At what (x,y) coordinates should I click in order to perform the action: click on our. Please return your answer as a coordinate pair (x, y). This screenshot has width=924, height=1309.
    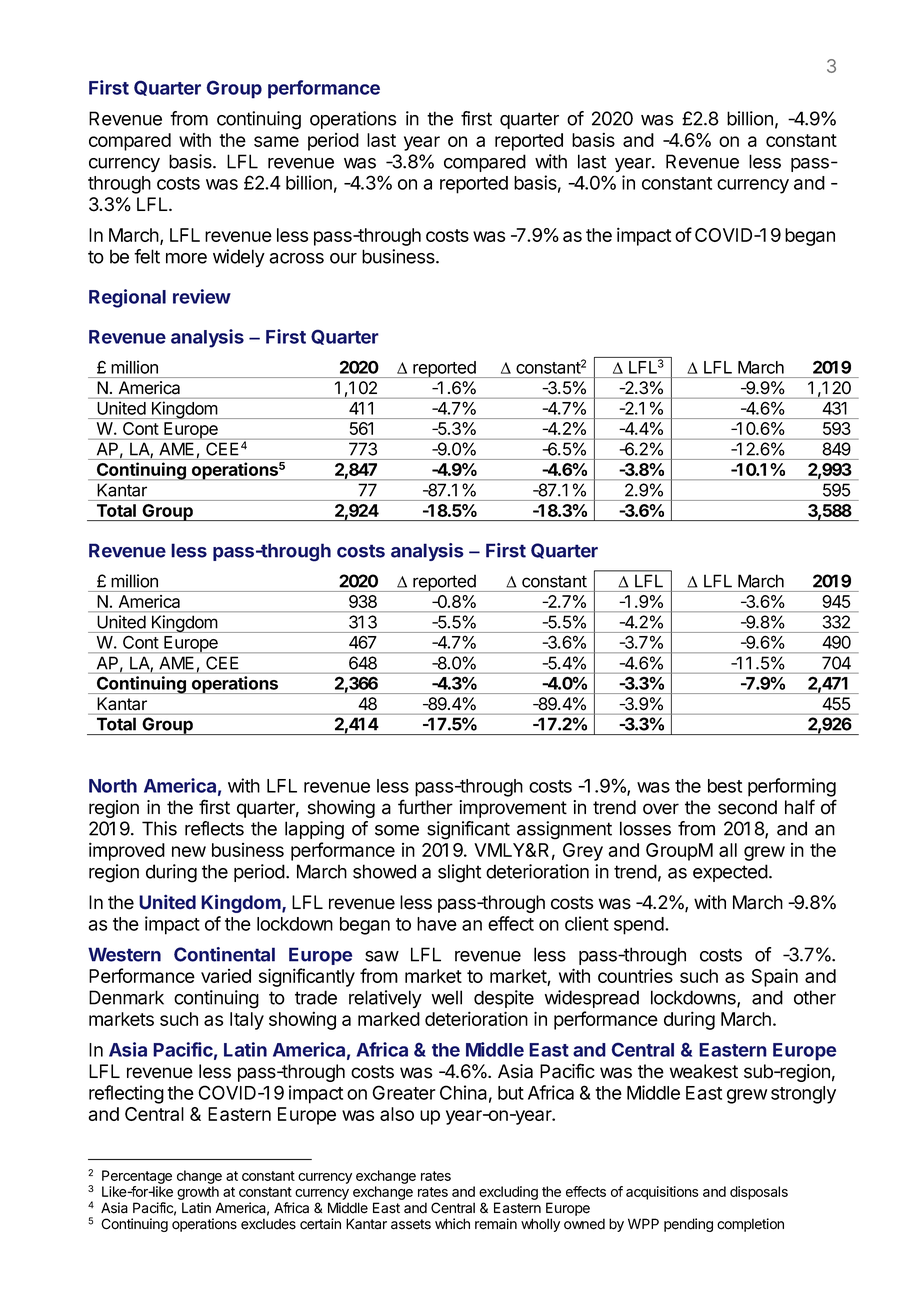
    Looking at the image, I should click on (343, 258).
